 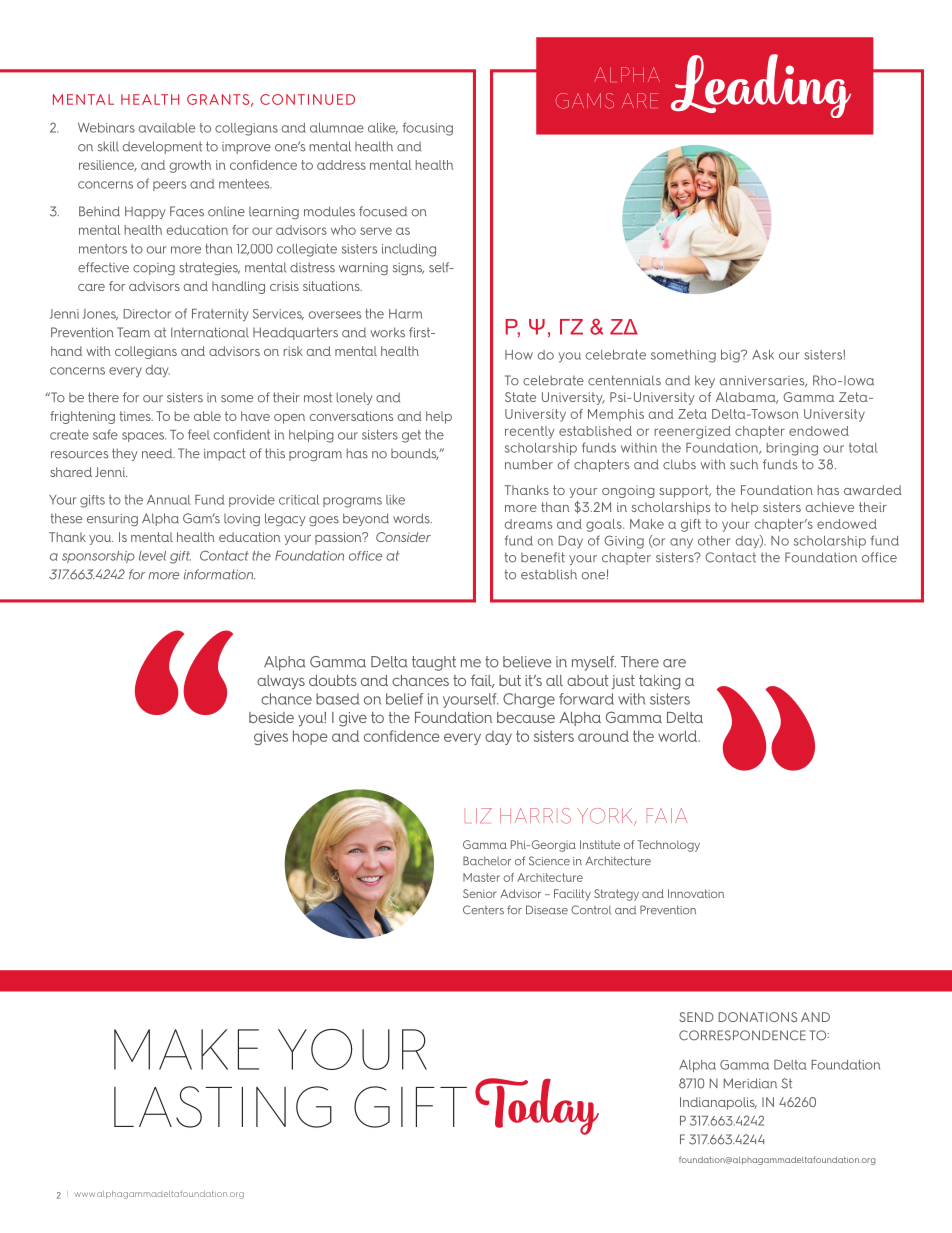 What do you see at coordinates (763, 355) in the screenshot?
I see `Ask` at bounding box center [763, 355].
